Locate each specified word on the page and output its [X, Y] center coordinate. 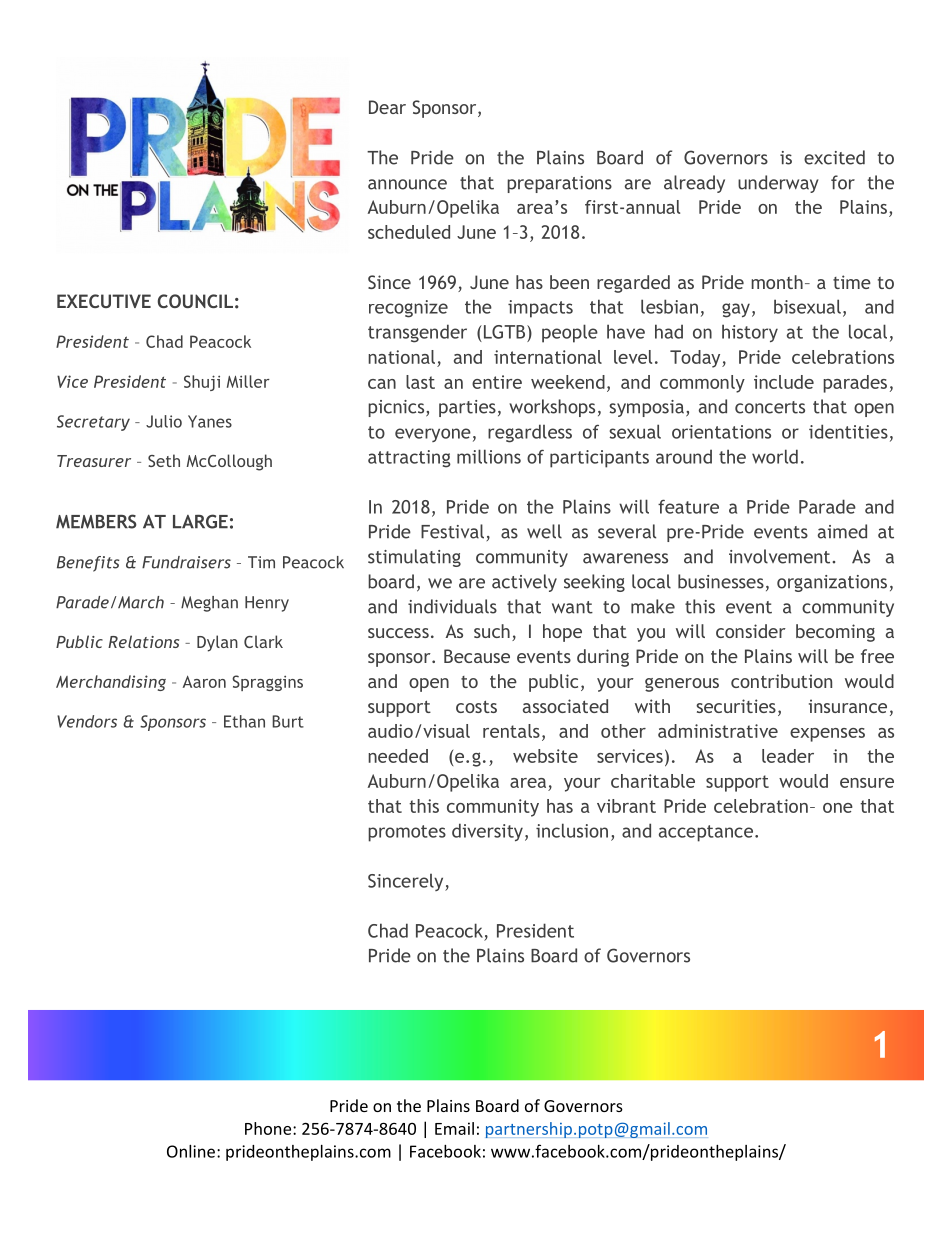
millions [489, 456]
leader [788, 756]
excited [834, 157]
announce [407, 184]
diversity [487, 832]
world [775, 456]
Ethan [244, 721]
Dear [387, 107]
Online [191, 1151]
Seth [164, 460]
